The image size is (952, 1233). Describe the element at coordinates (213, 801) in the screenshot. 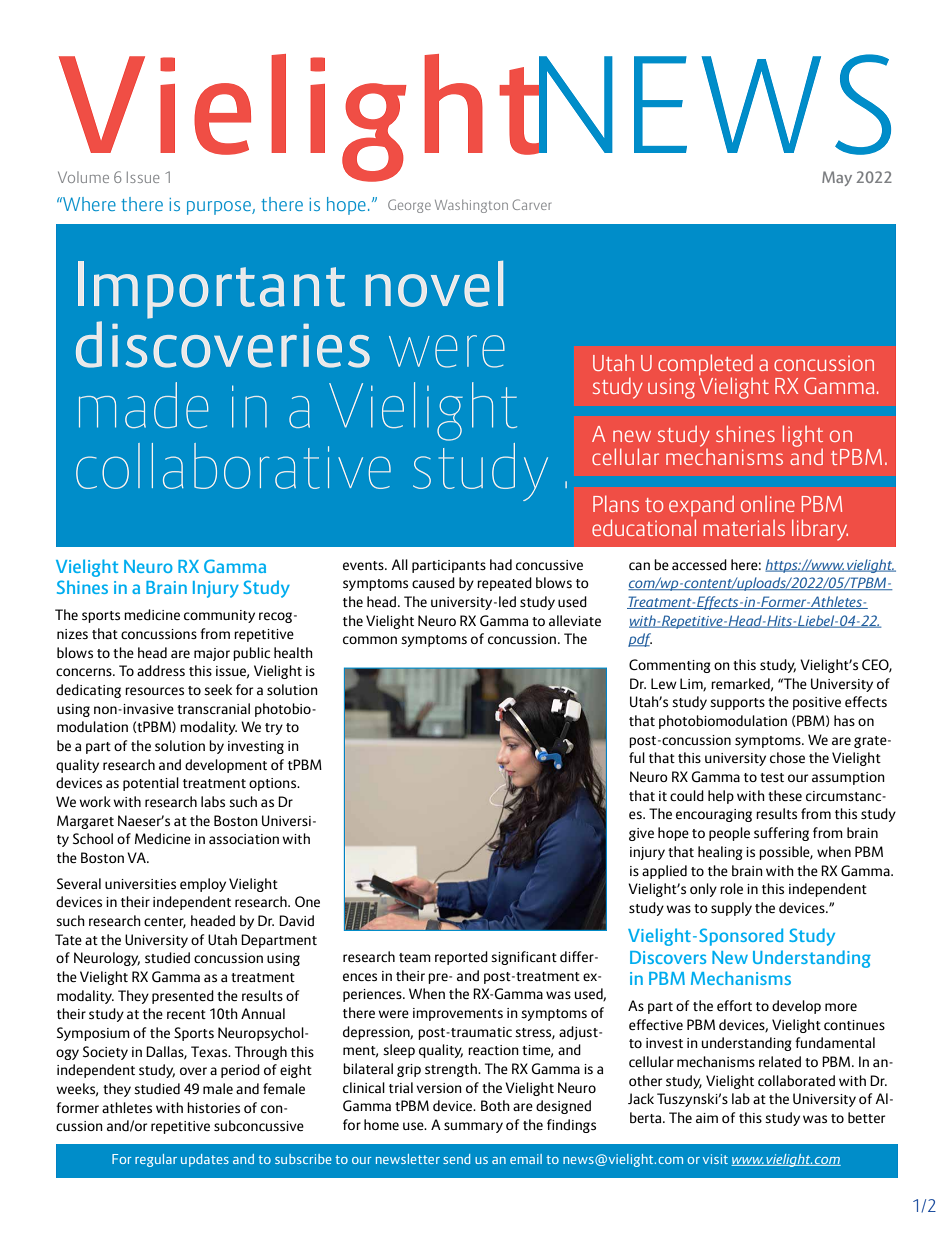

I see `labs` at that location.
